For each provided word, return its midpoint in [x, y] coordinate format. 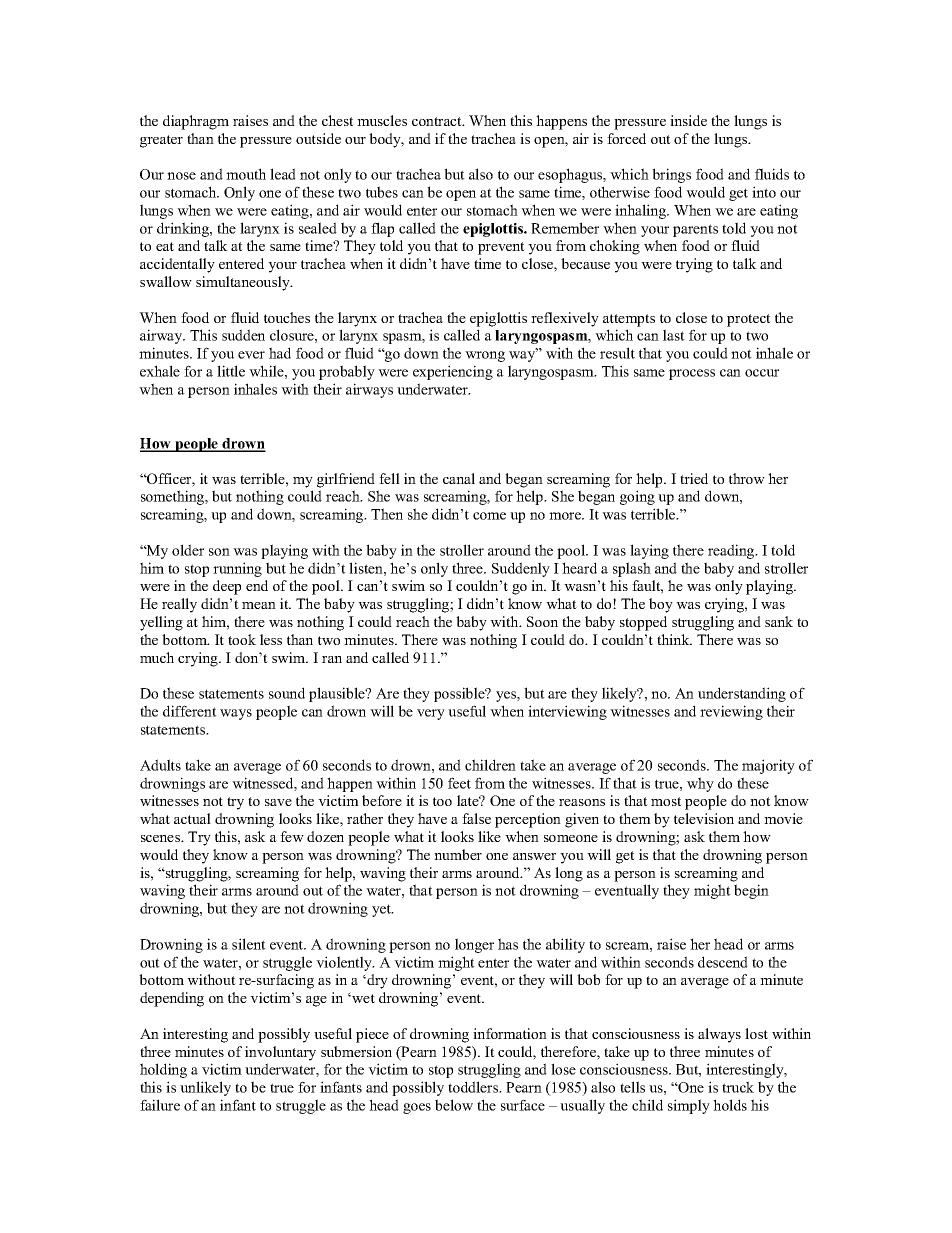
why [700, 784]
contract [438, 121]
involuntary [280, 1053]
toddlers [474, 1087]
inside [688, 120]
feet [459, 783]
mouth [246, 174]
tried [694, 478]
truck [738, 1087]
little [231, 371]
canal [459, 478]
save [278, 802]
